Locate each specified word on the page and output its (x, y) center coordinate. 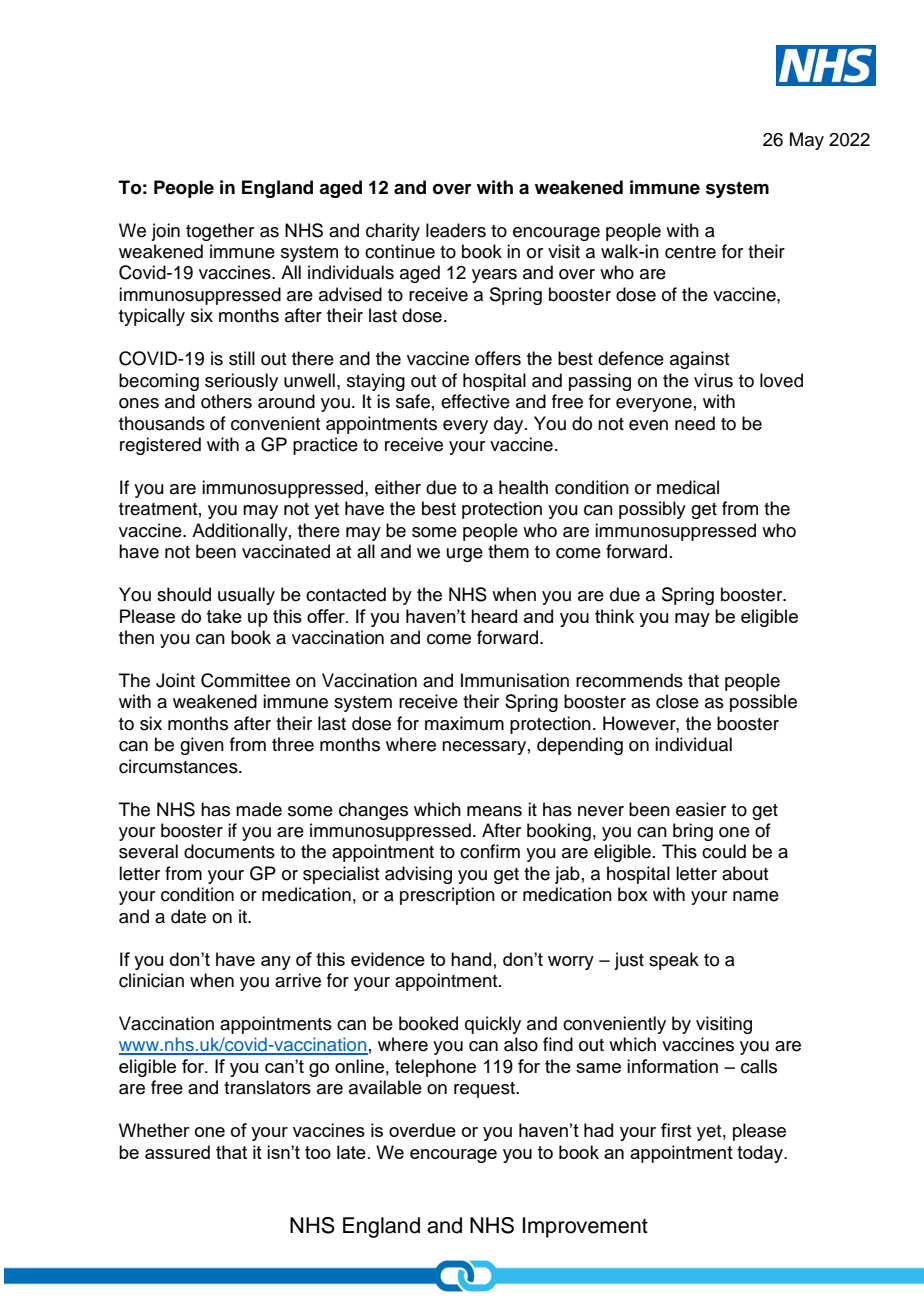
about (745, 873)
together (220, 232)
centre (690, 252)
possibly (652, 510)
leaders (456, 230)
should (184, 594)
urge (465, 555)
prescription (447, 896)
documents (229, 851)
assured (177, 1152)
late (351, 1152)
